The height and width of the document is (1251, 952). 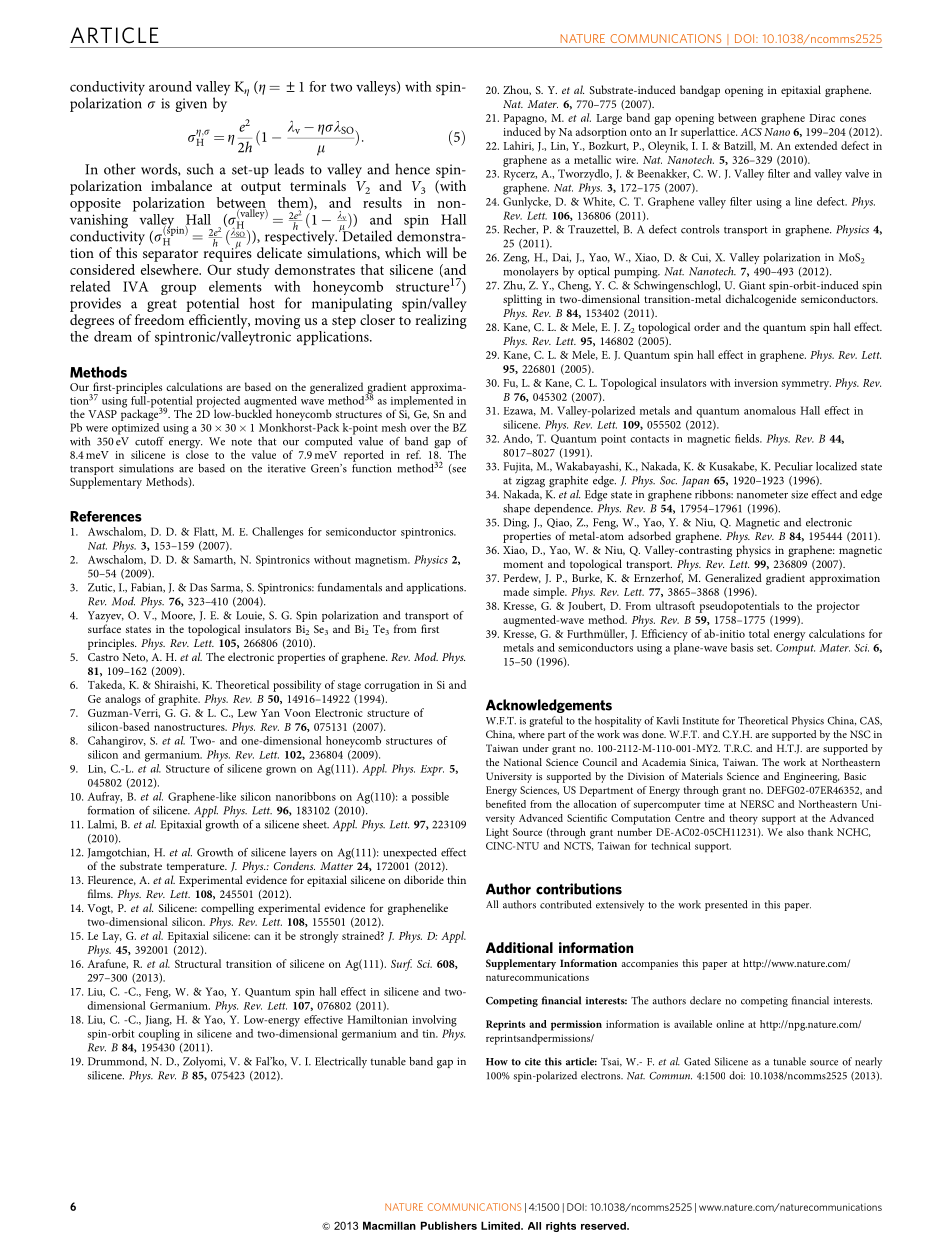 I want to click on compelling, so click(x=227, y=909).
